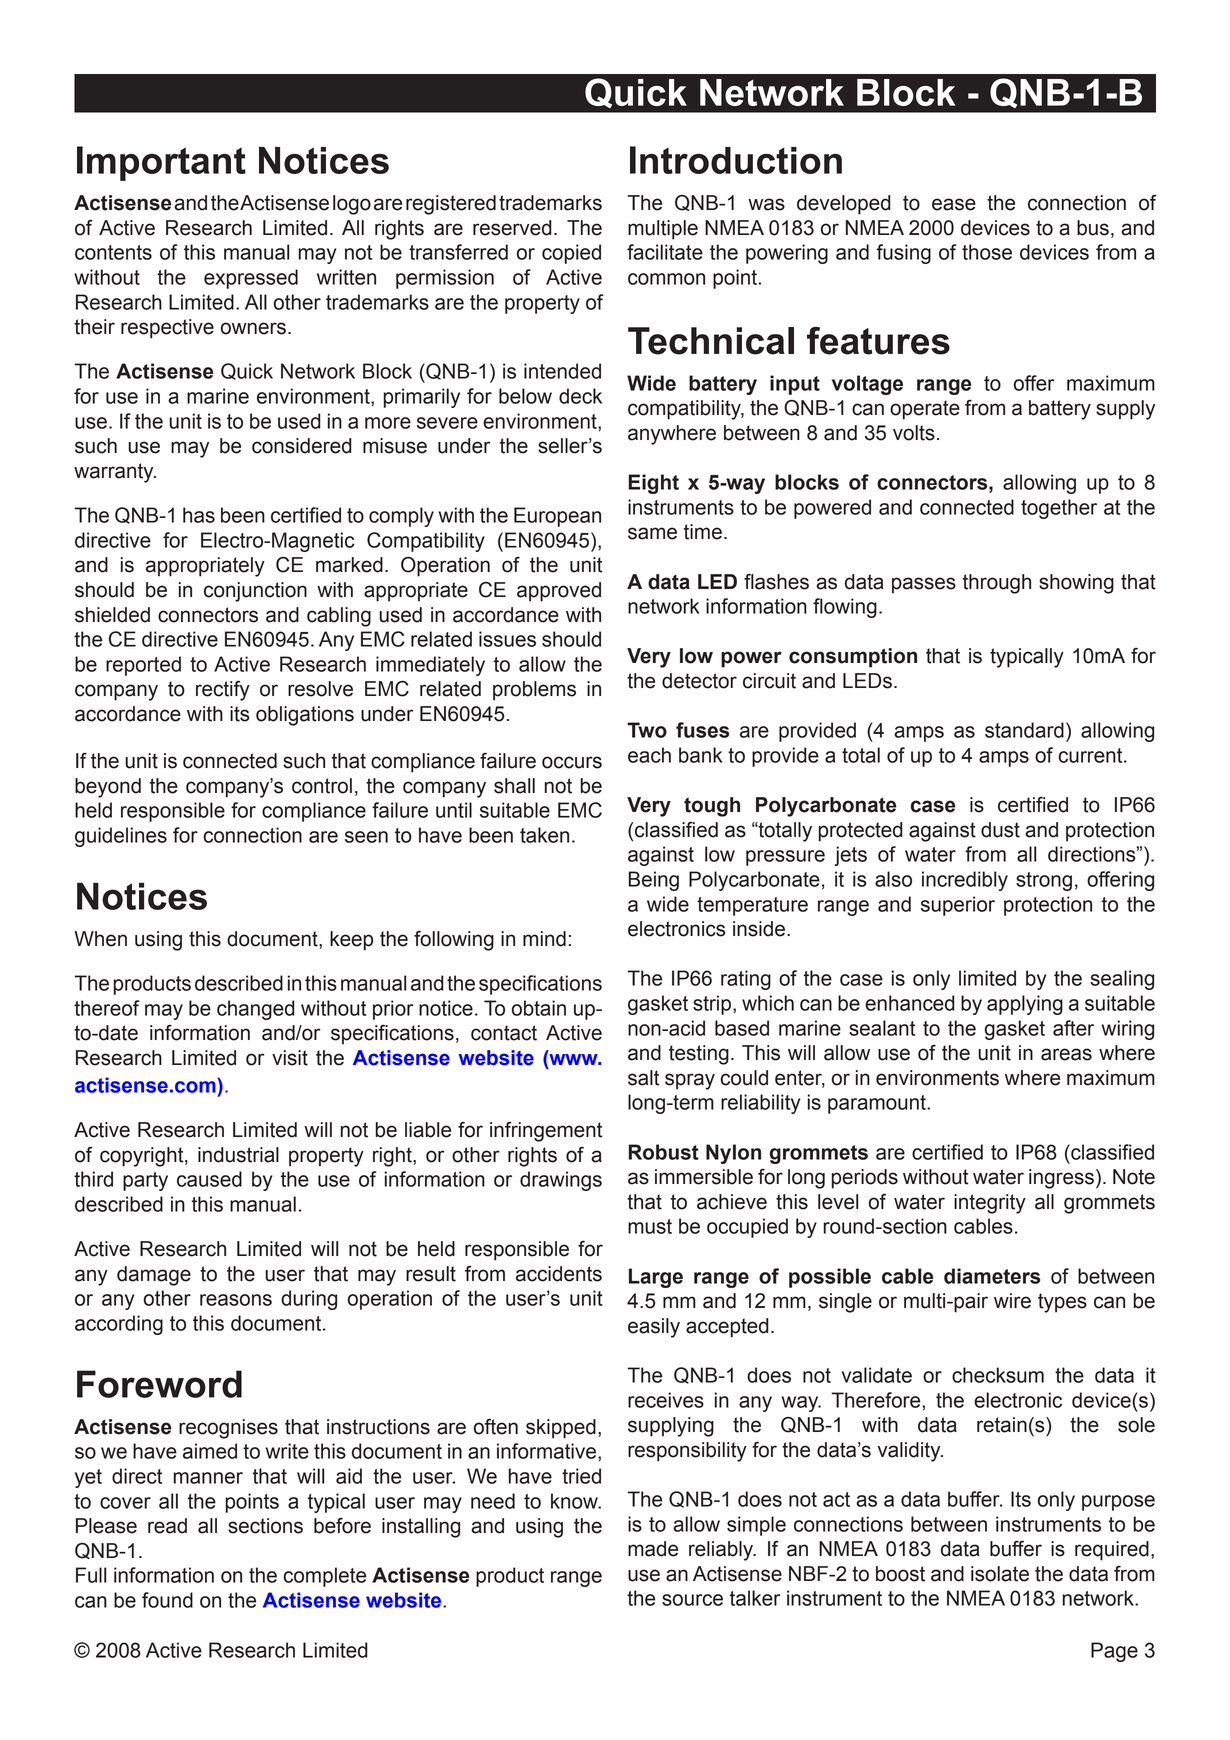  What do you see at coordinates (167, 1600) in the screenshot?
I see `found` at bounding box center [167, 1600].
